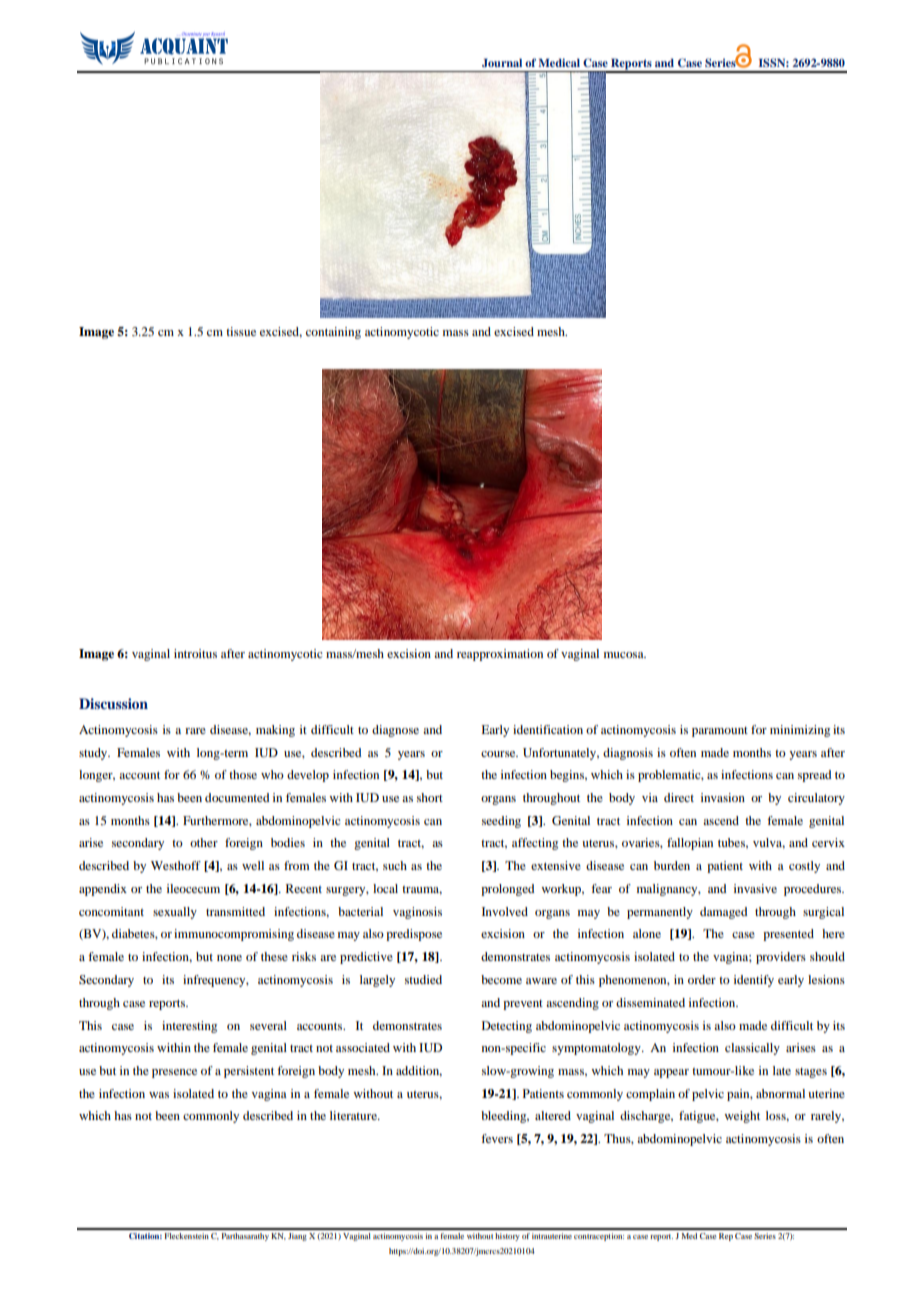 Image resolution: width=924 pixels, height=1308 pixels. What do you see at coordinates (241, 331) in the screenshot?
I see `tissue` at bounding box center [241, 331].
